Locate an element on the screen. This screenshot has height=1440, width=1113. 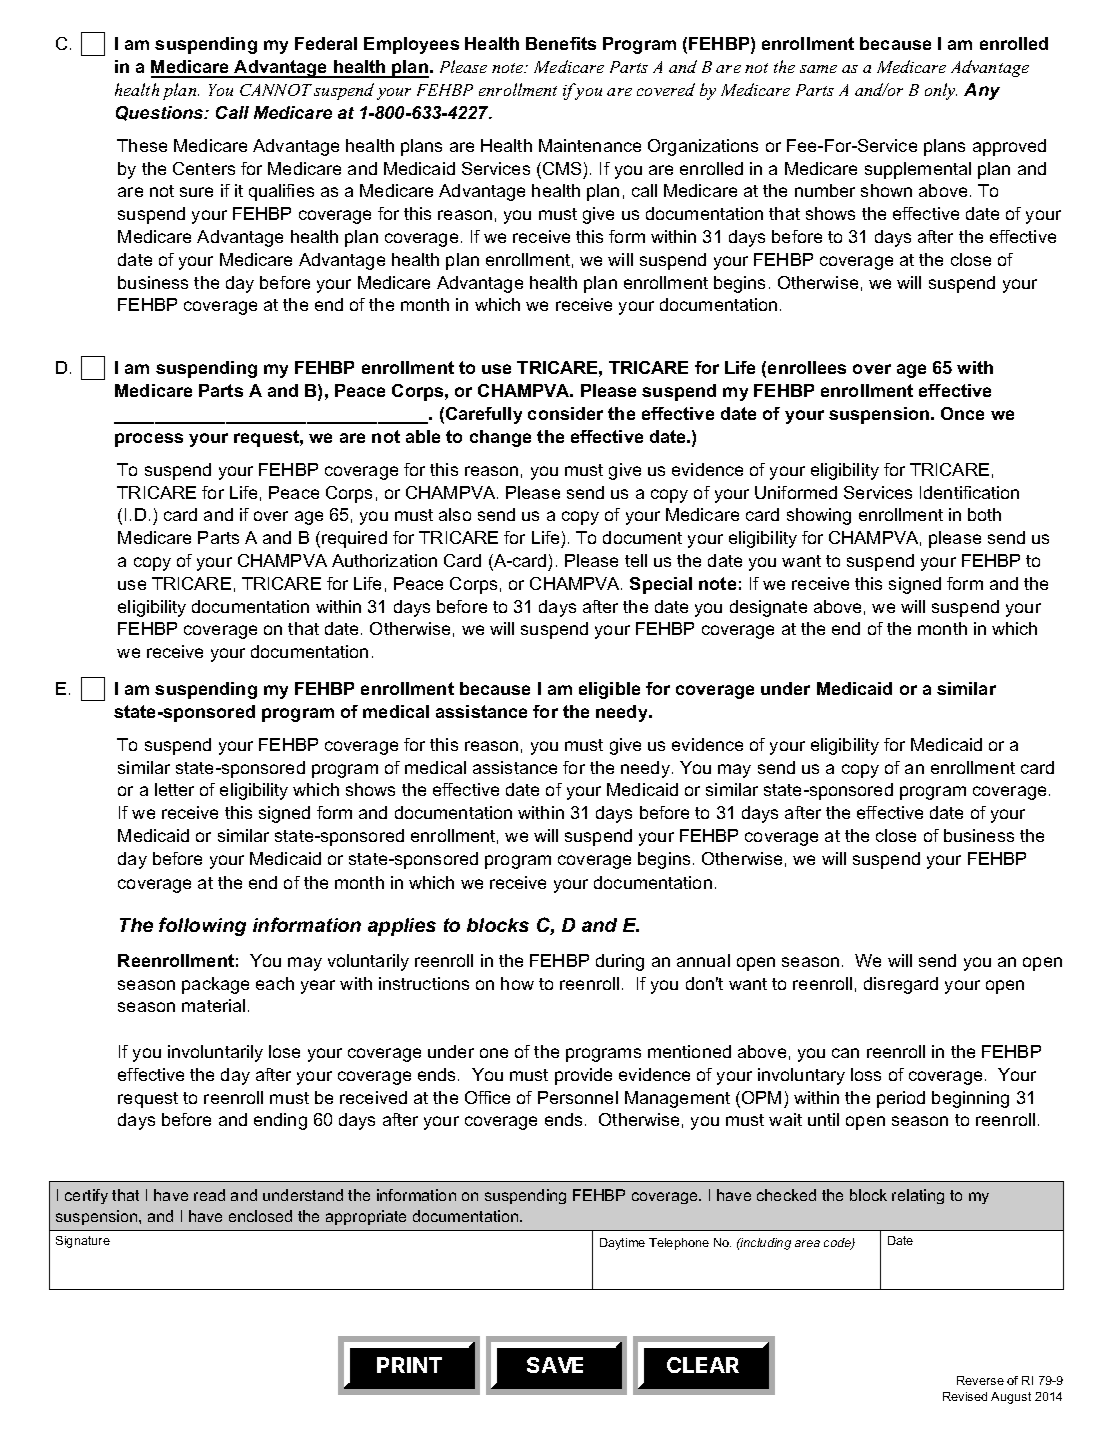
only is located at coordinates (941, 91).
